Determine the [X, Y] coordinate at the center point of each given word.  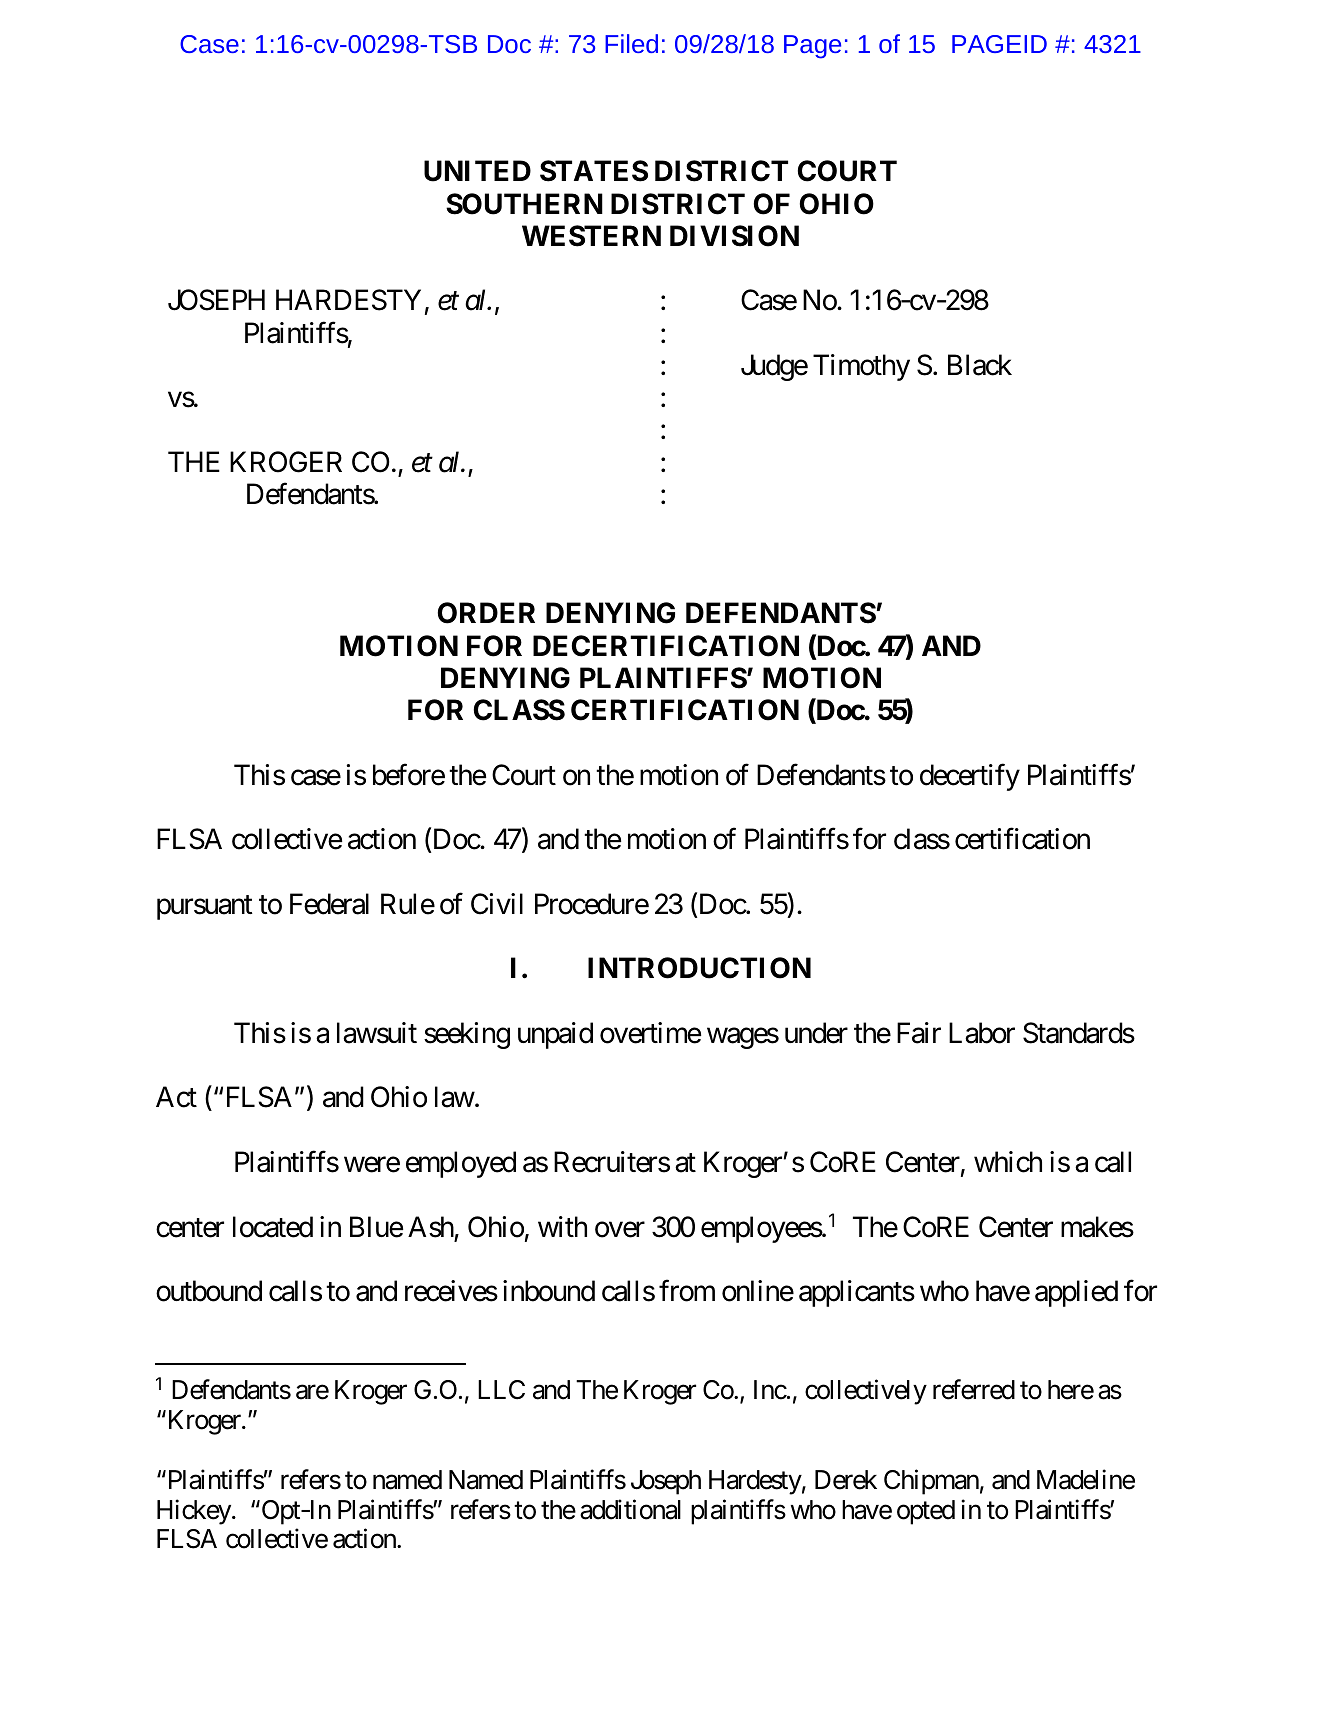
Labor [982, 1033]
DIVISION [734, 236]
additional [630, 1509]
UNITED [477, 171]
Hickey [194, 1512]
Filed [631, 43]
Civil [497, 904]
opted [926, 1512]
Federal [329, 904]
